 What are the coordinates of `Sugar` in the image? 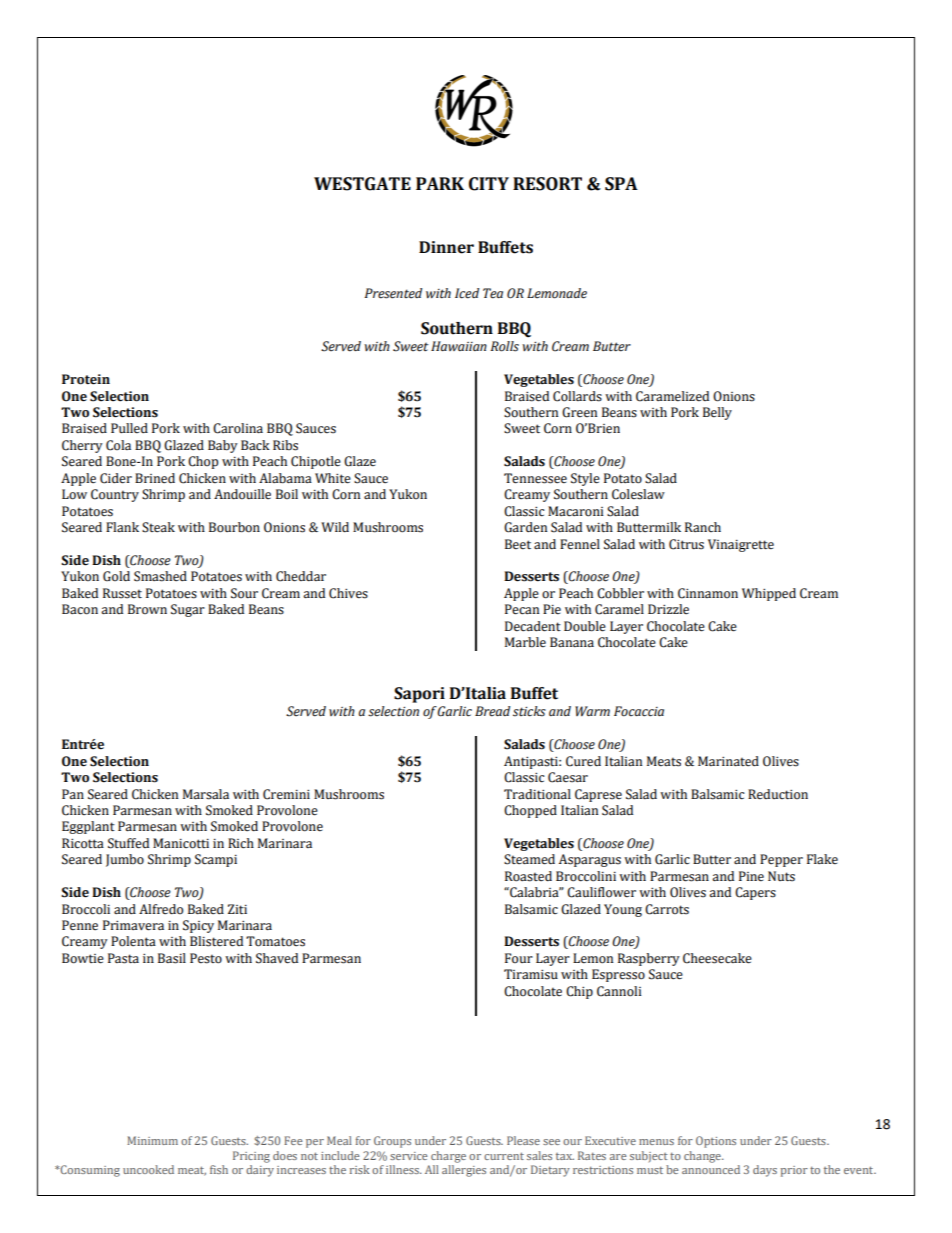 It's located at (188, 610).
